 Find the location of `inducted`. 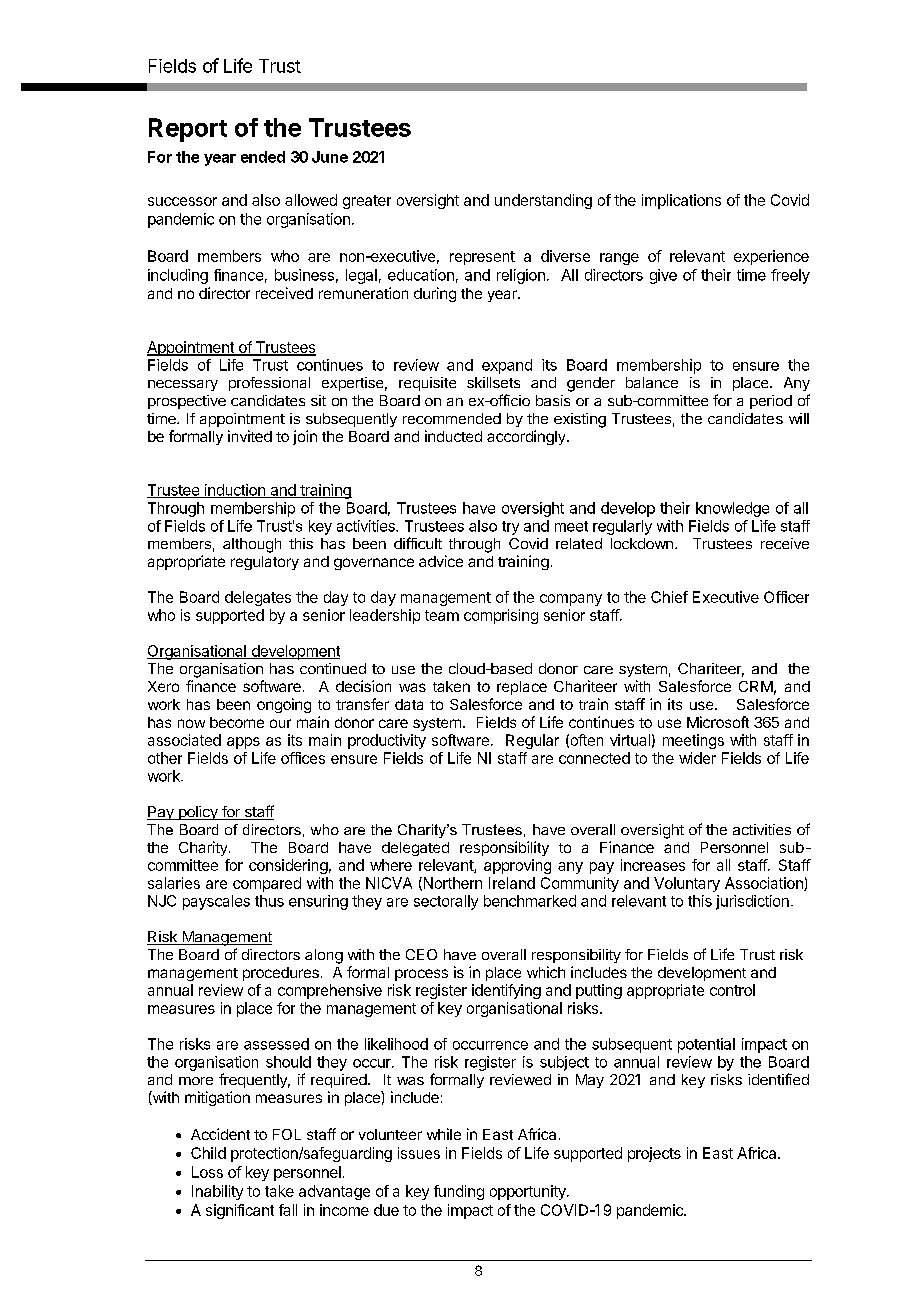

inducted is located at coordinates (453, 436).
